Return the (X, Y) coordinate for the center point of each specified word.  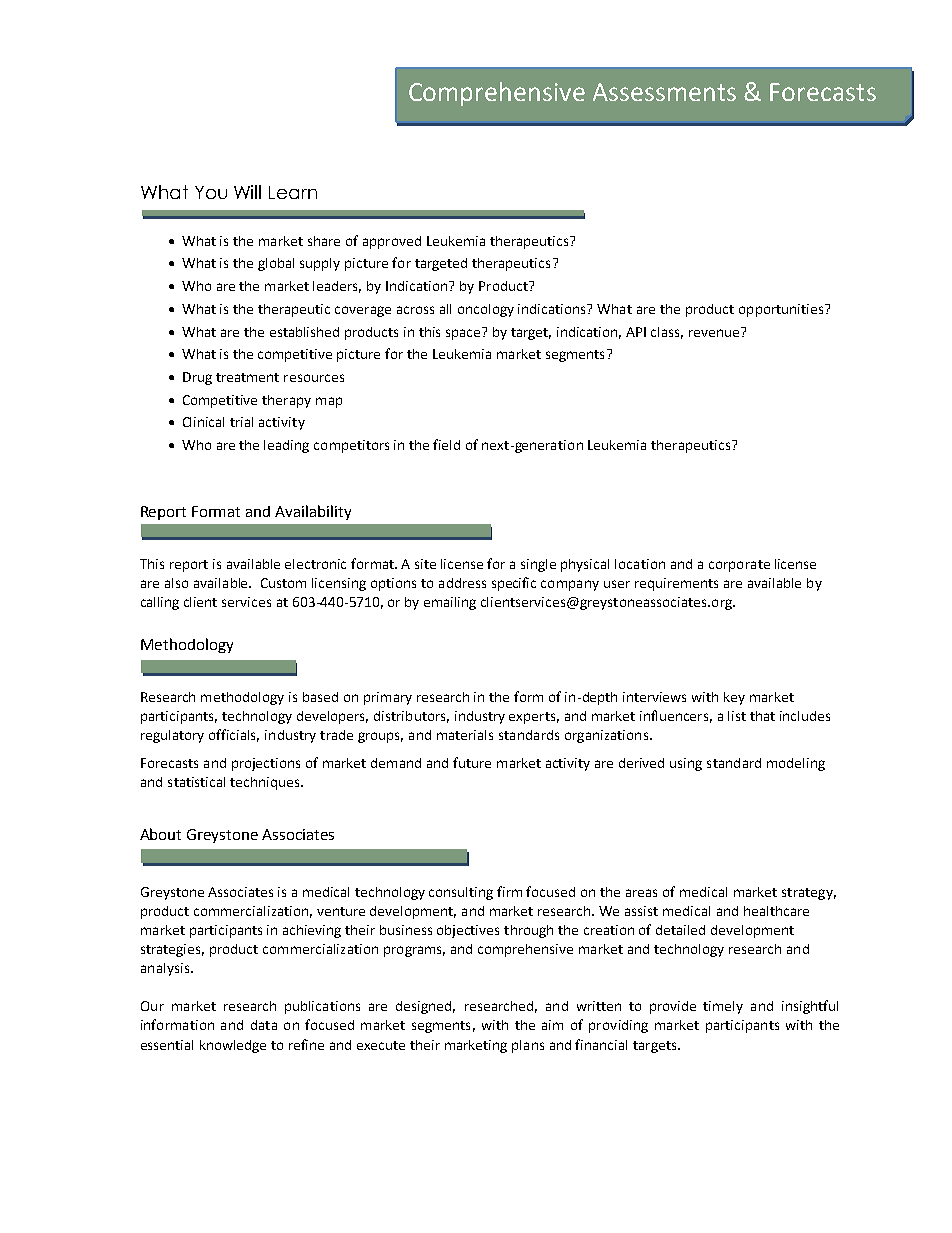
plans (528, 1046)
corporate (739, 566)
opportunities (782, 310)
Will (247, 192)
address (462, 583)
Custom (283, 583)
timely (723, 1007)
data (264, 1025)
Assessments (664, 92)
